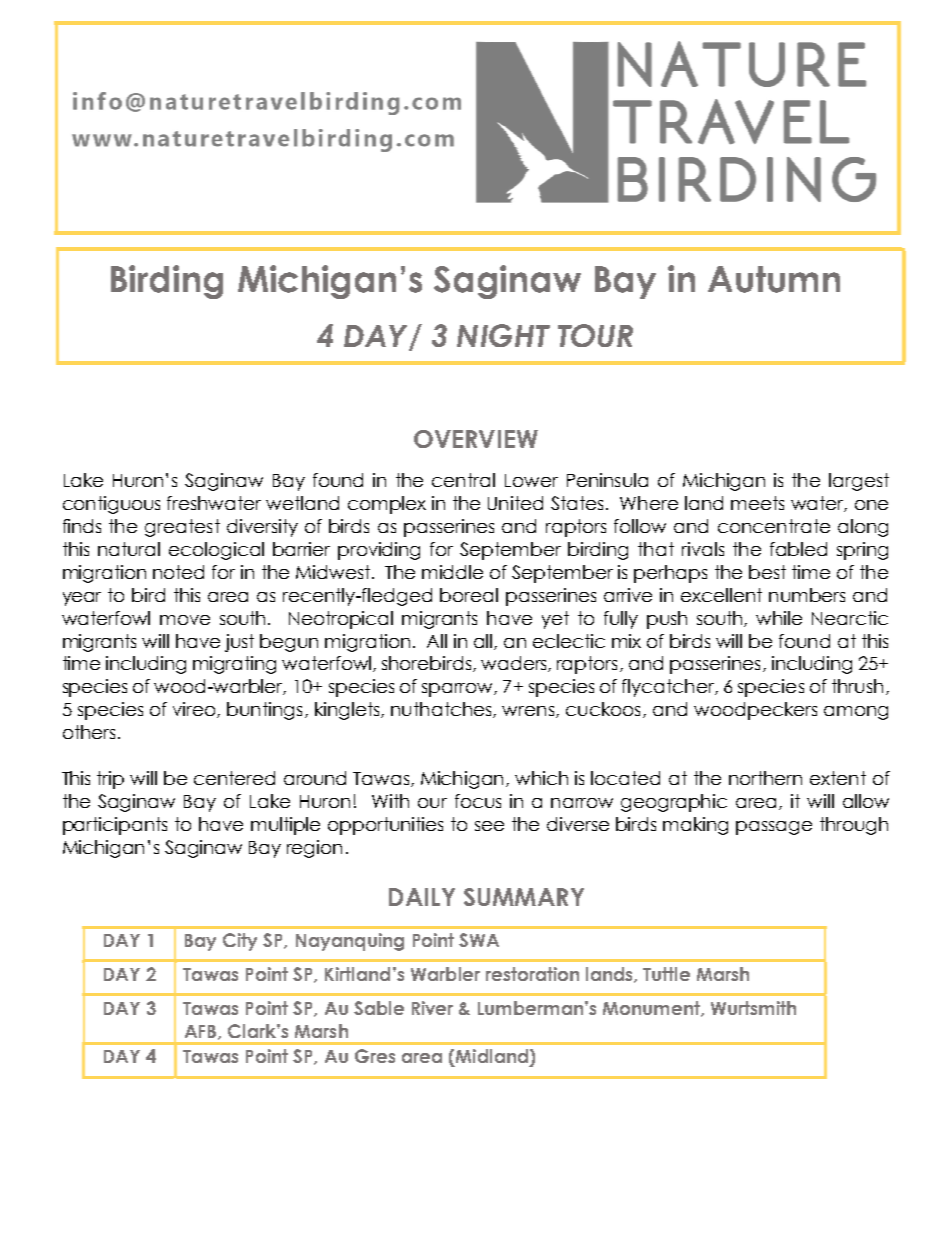 This screenshot has width=952, height=1233. Describe the element at coordinates (182, 528) in the screenshot. I see `greatest` at that location.
